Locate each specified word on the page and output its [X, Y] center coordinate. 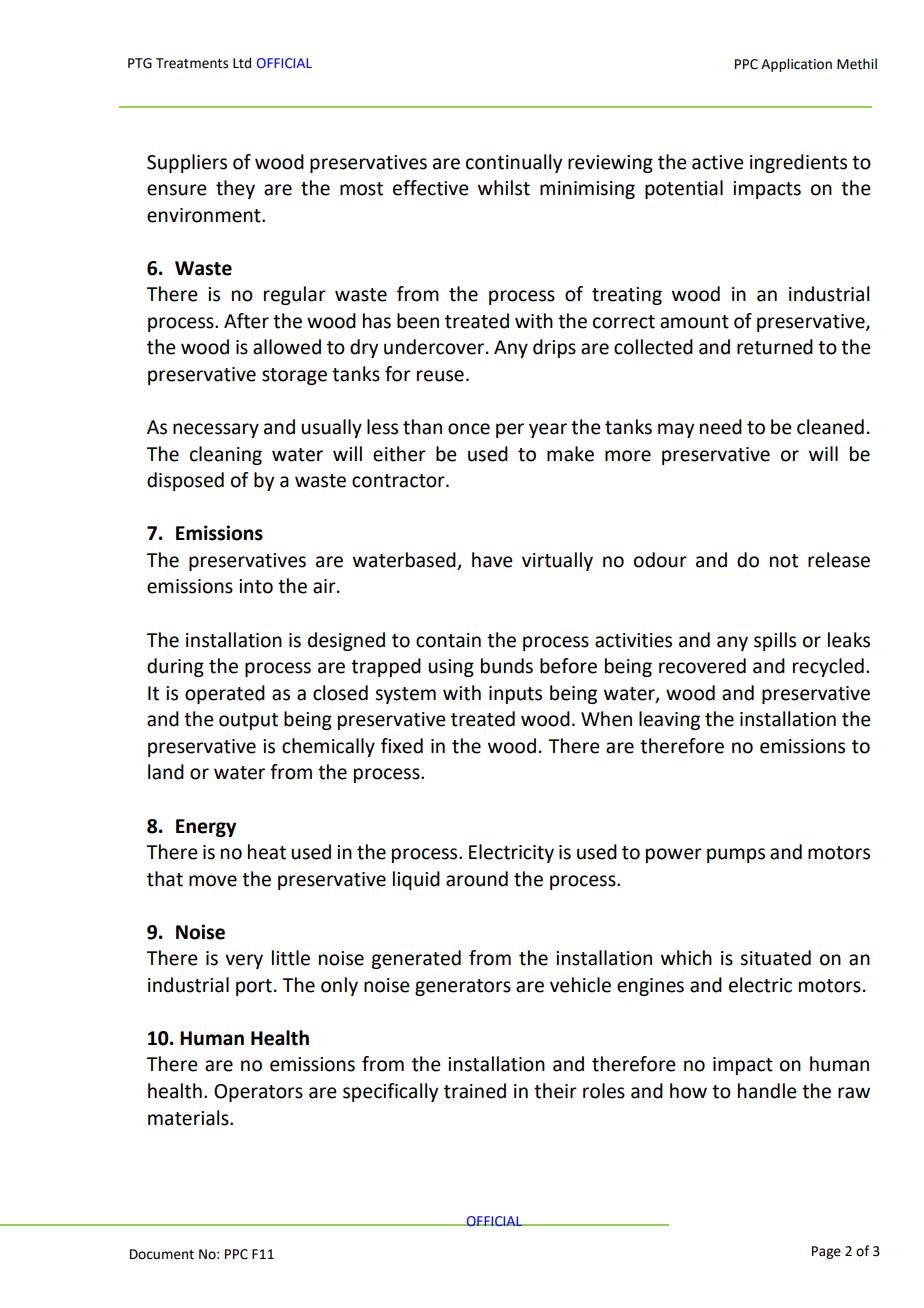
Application [796, 65]
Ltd [242, 63]
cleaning [226, 455]
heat [267, 852]
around [477, 879]
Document [162, 1254]
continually [514, 163]
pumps [736, 855]
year [548, 430]
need [721, 427]
